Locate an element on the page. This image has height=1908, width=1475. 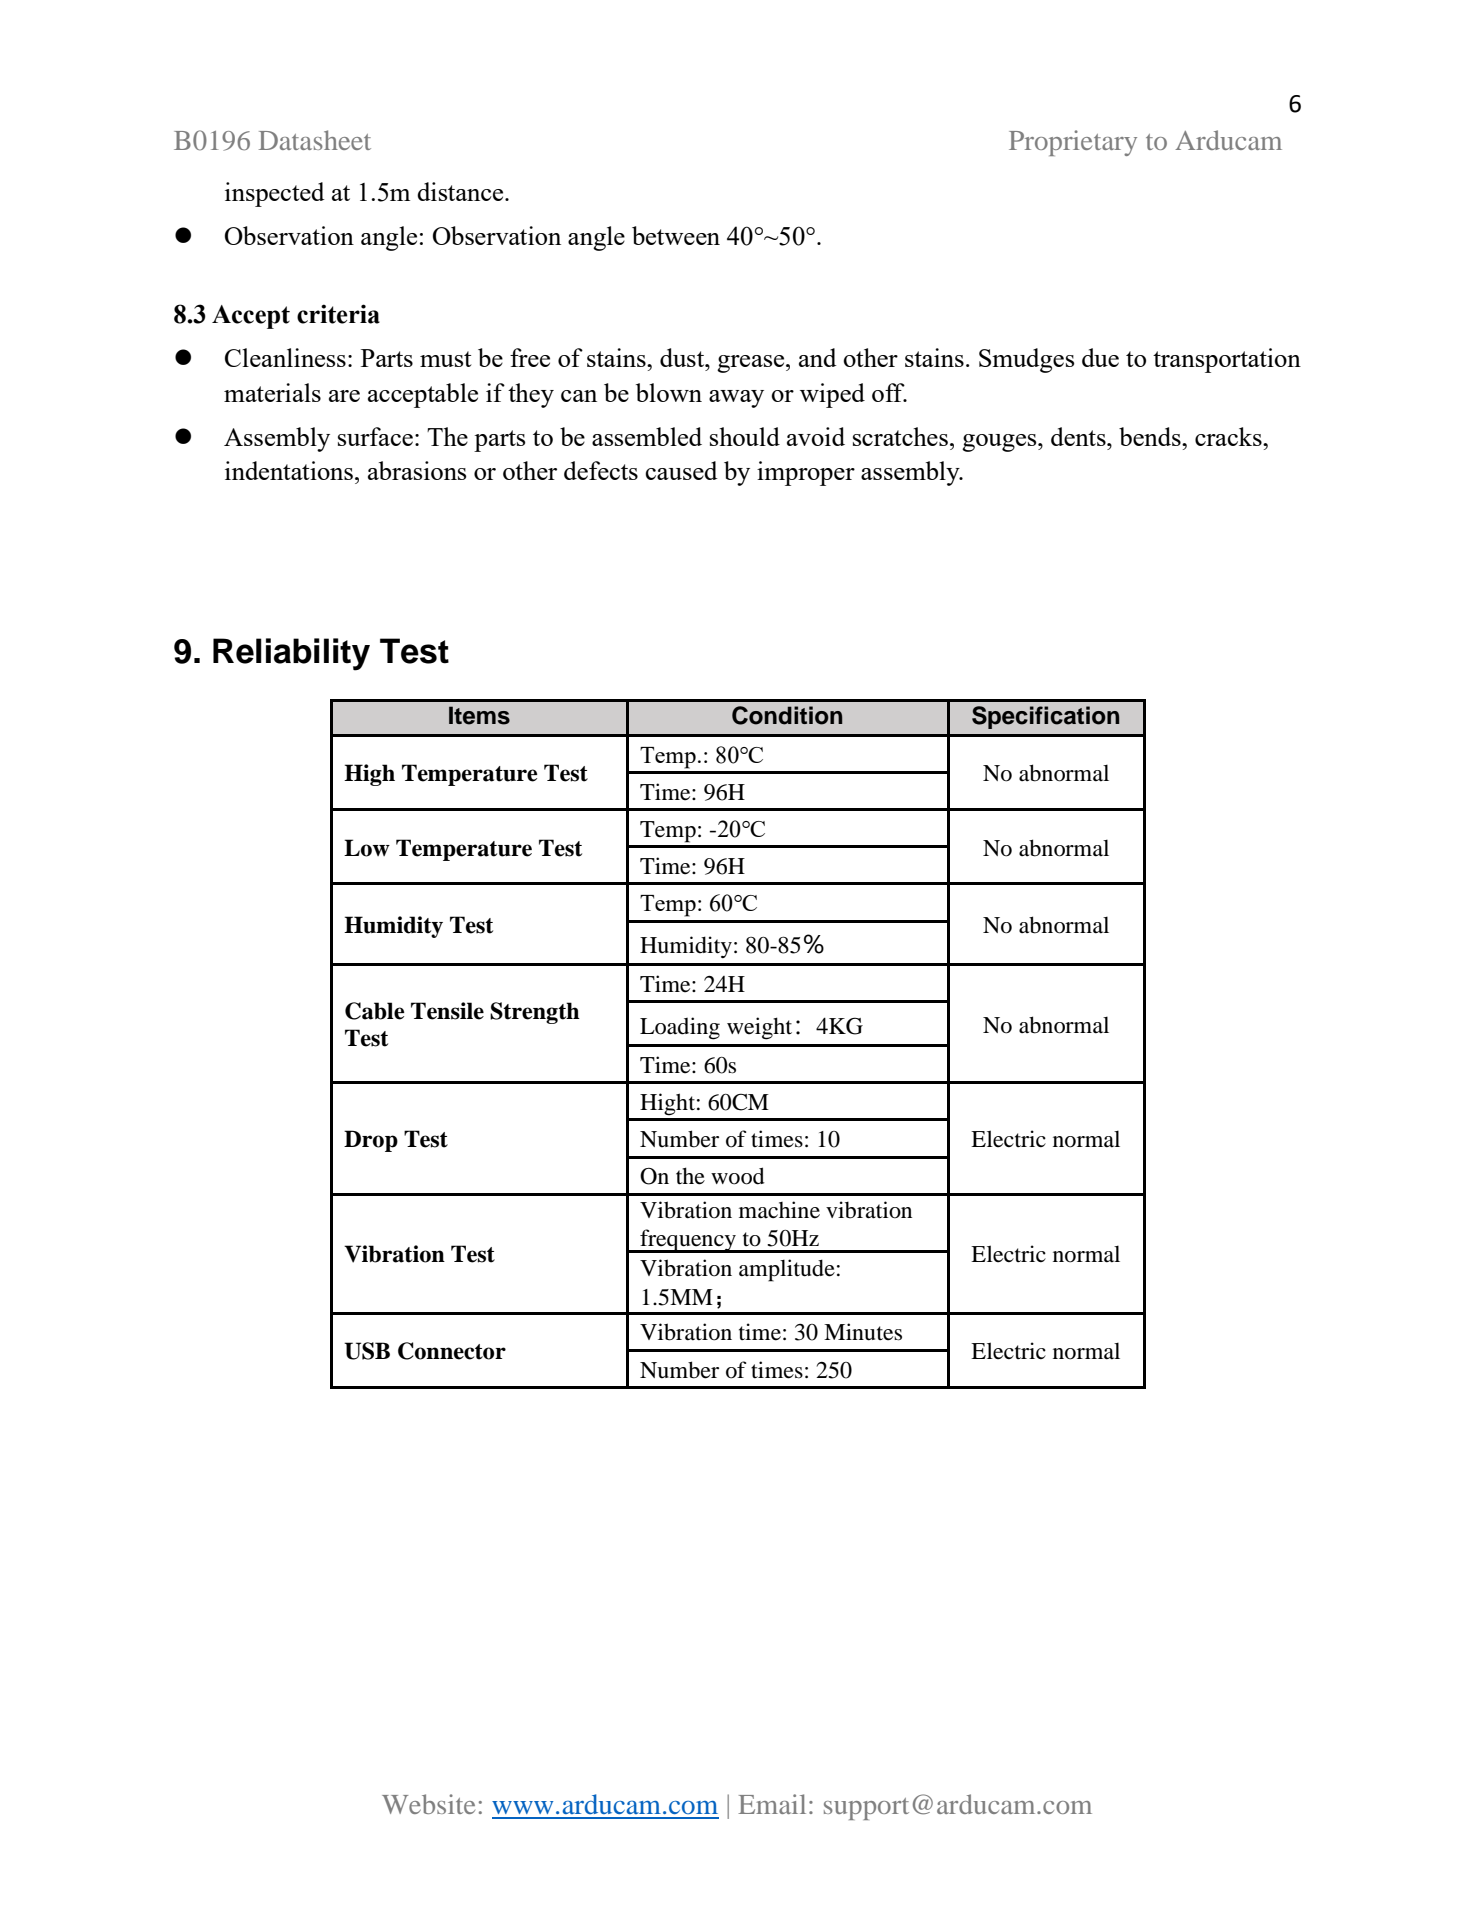
Cable is located at coordinates (375, 1011).
